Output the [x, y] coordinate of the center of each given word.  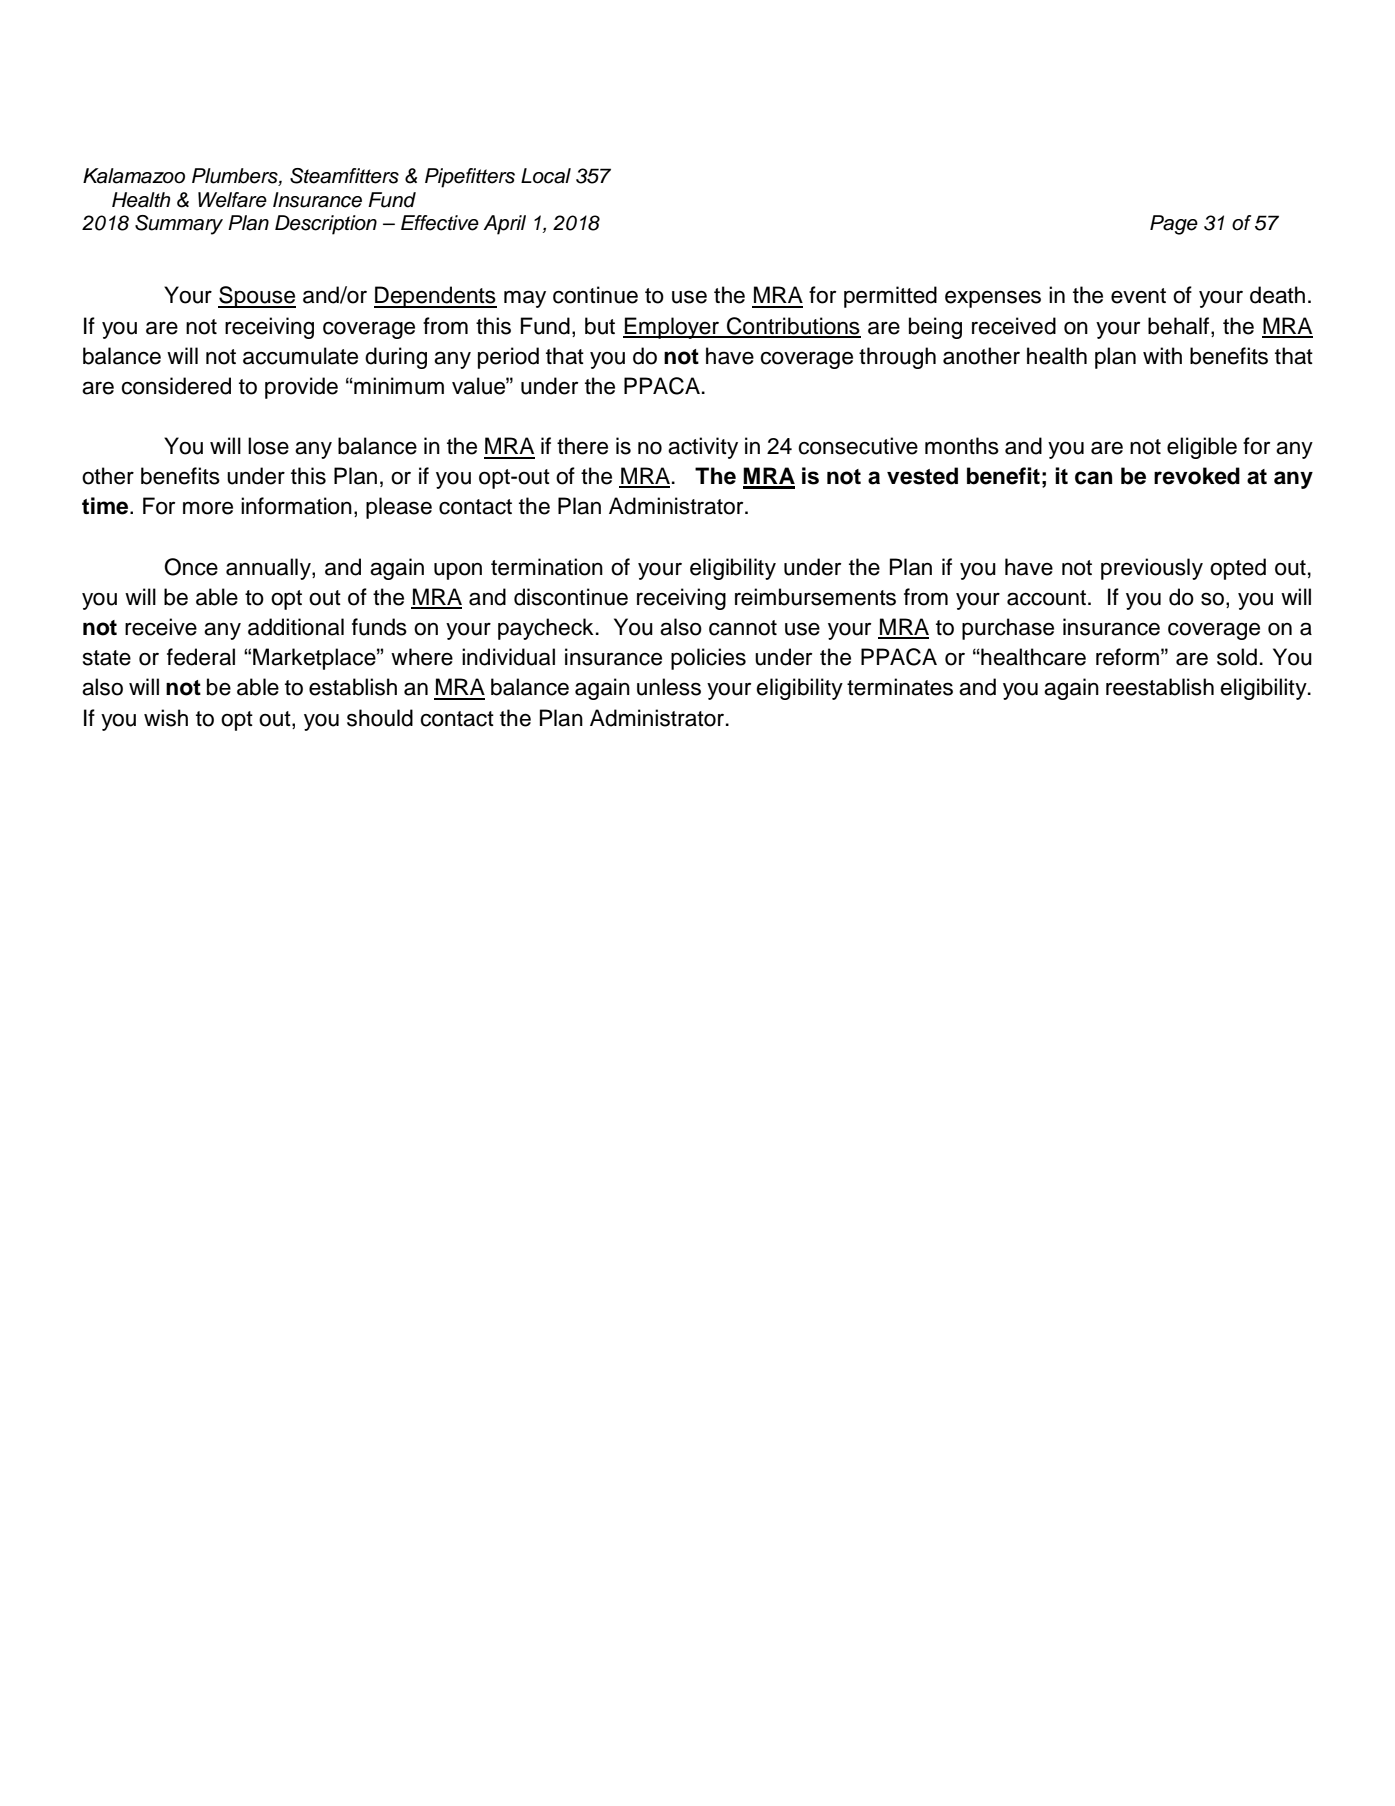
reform [1127, 657]
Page [1174, 225]
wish [166, 718]
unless [669, 687]
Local [546, 176]
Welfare [232, 200]
